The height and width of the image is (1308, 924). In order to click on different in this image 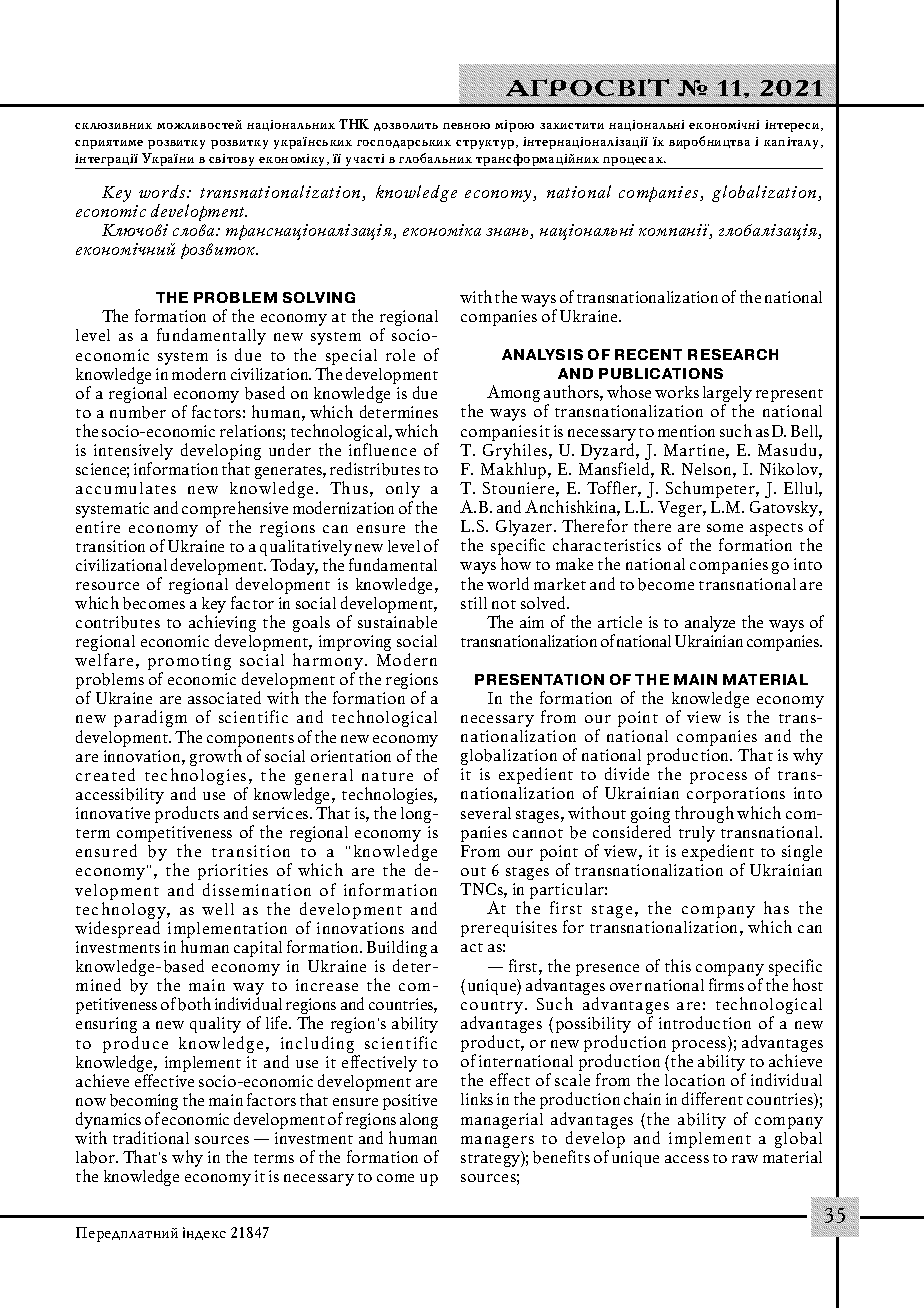, I will do `click(712, 1098)`.
